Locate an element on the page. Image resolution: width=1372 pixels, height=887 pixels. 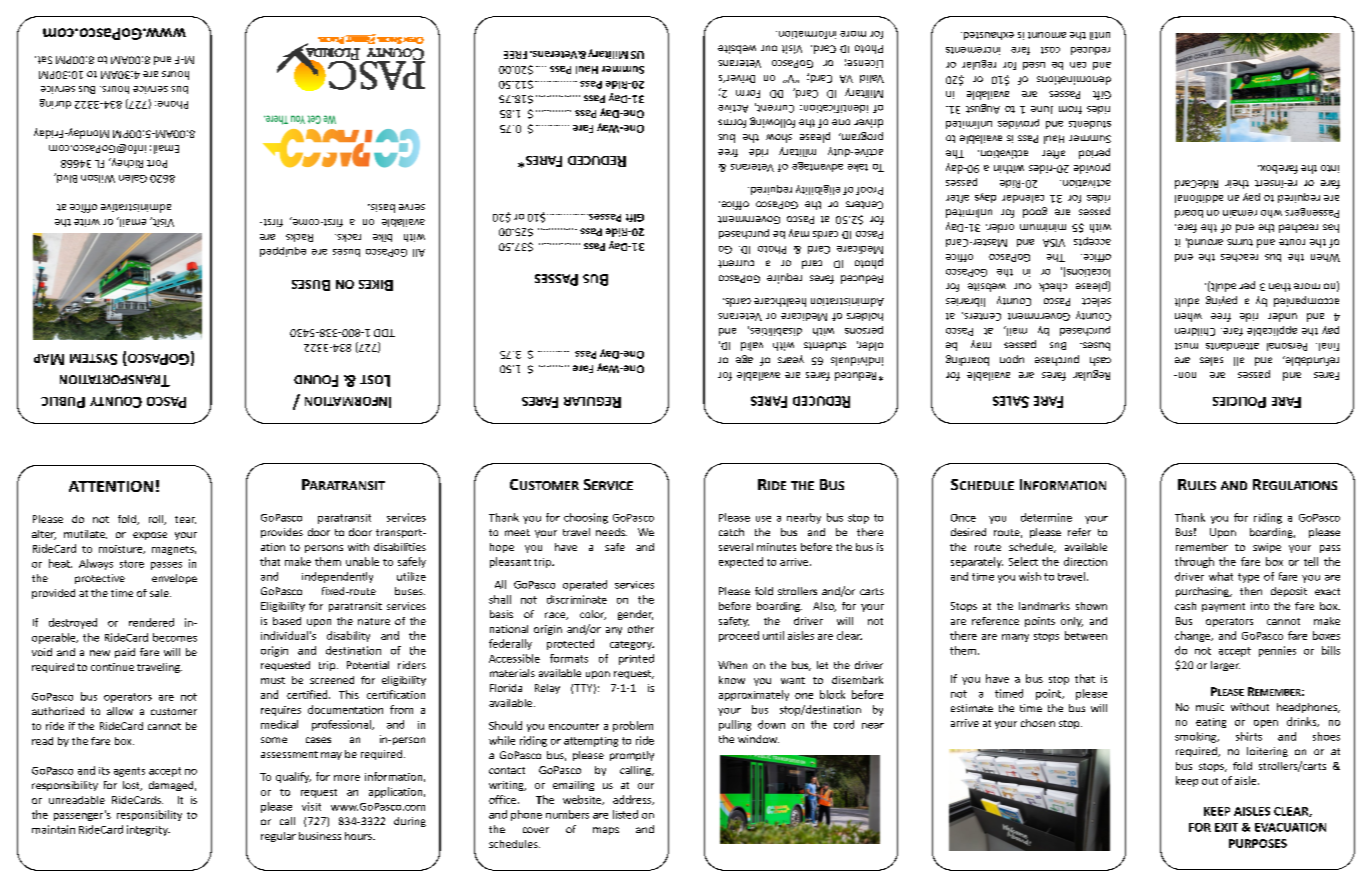
determine is located at coordinates (1046, 517).
